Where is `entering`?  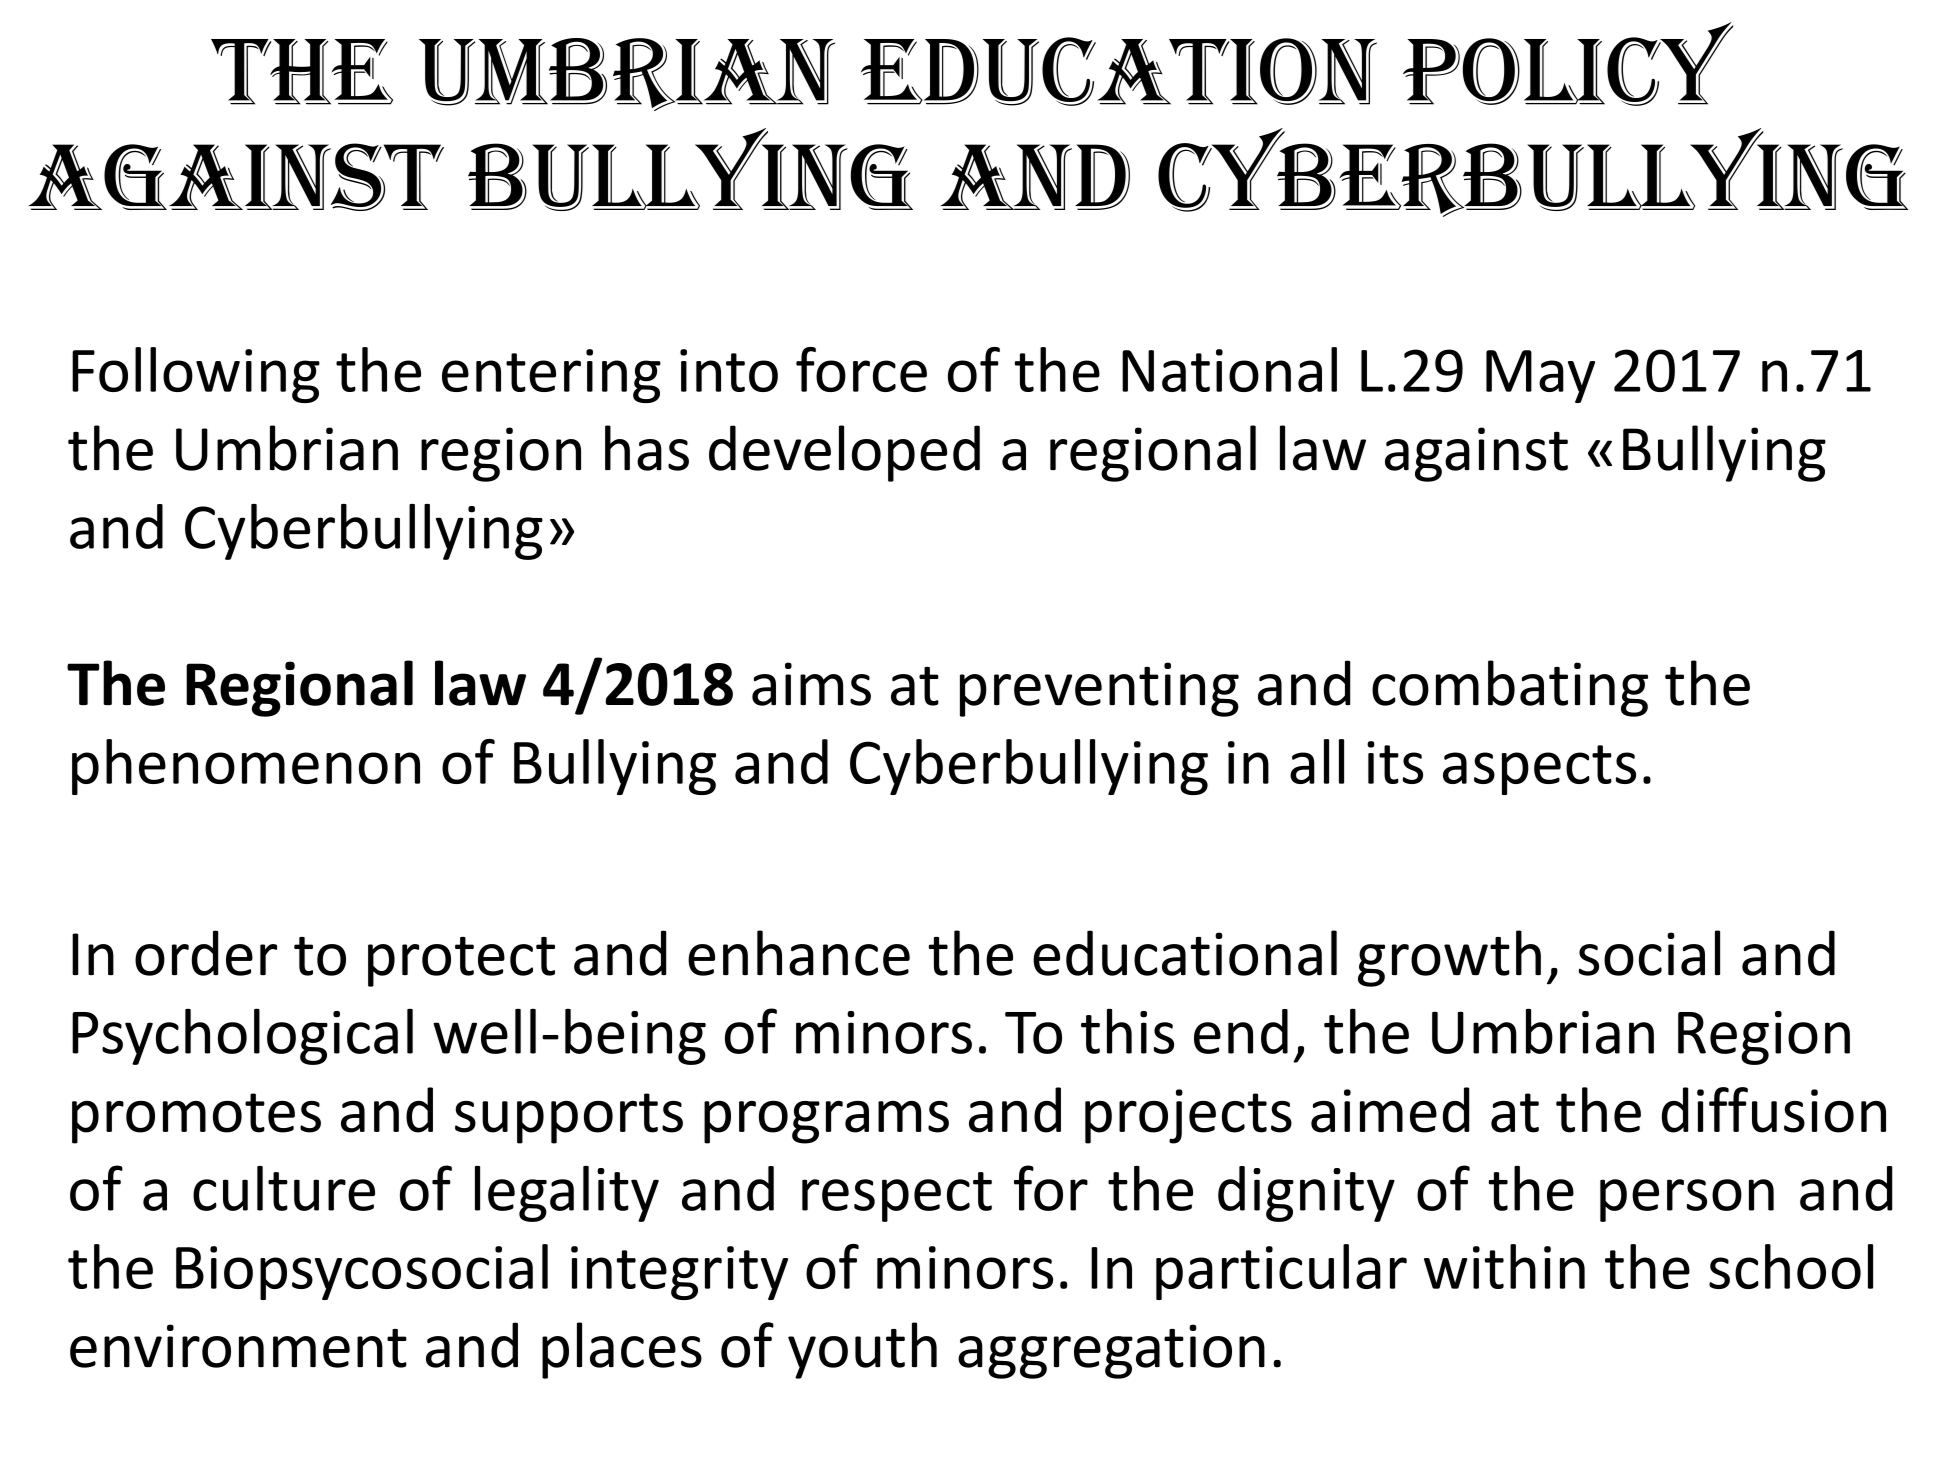
entering is located at coordinates (551, 376).
